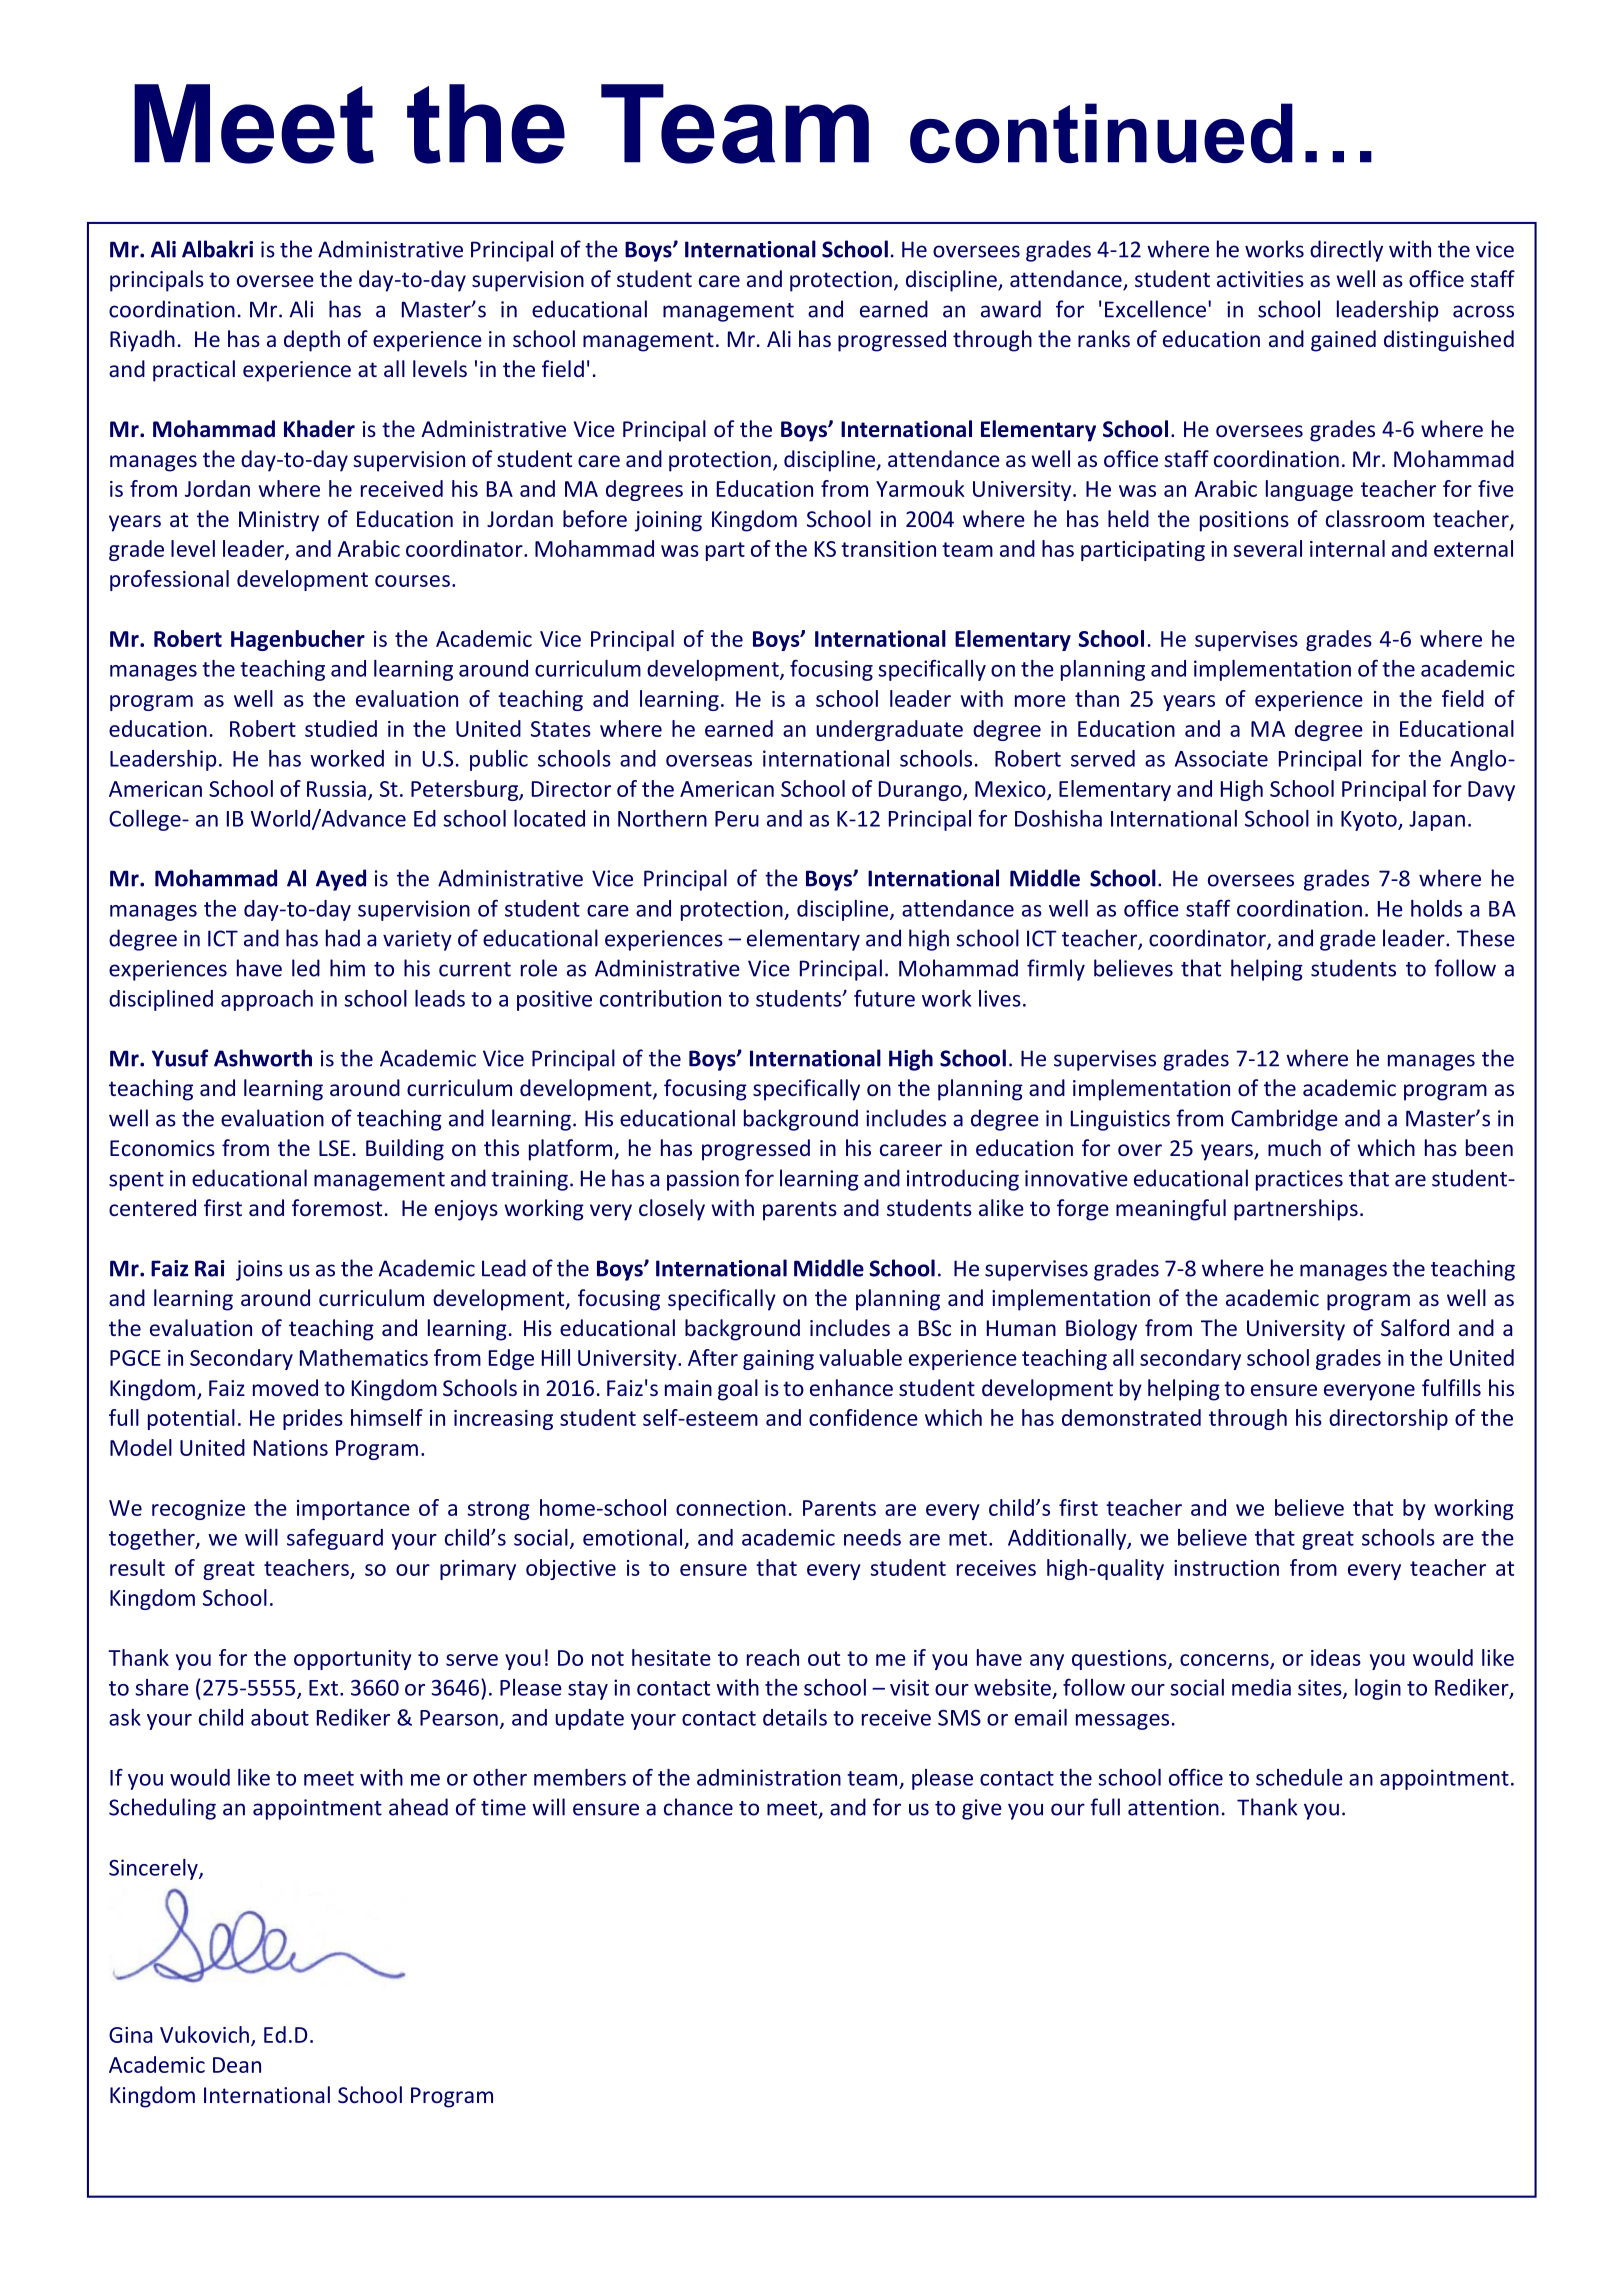 The height and width of the image is (2296, 1623). What do you see at coordinates (703, 1180) in the image?
I see `passion` at bounding box center [703, 1180].
